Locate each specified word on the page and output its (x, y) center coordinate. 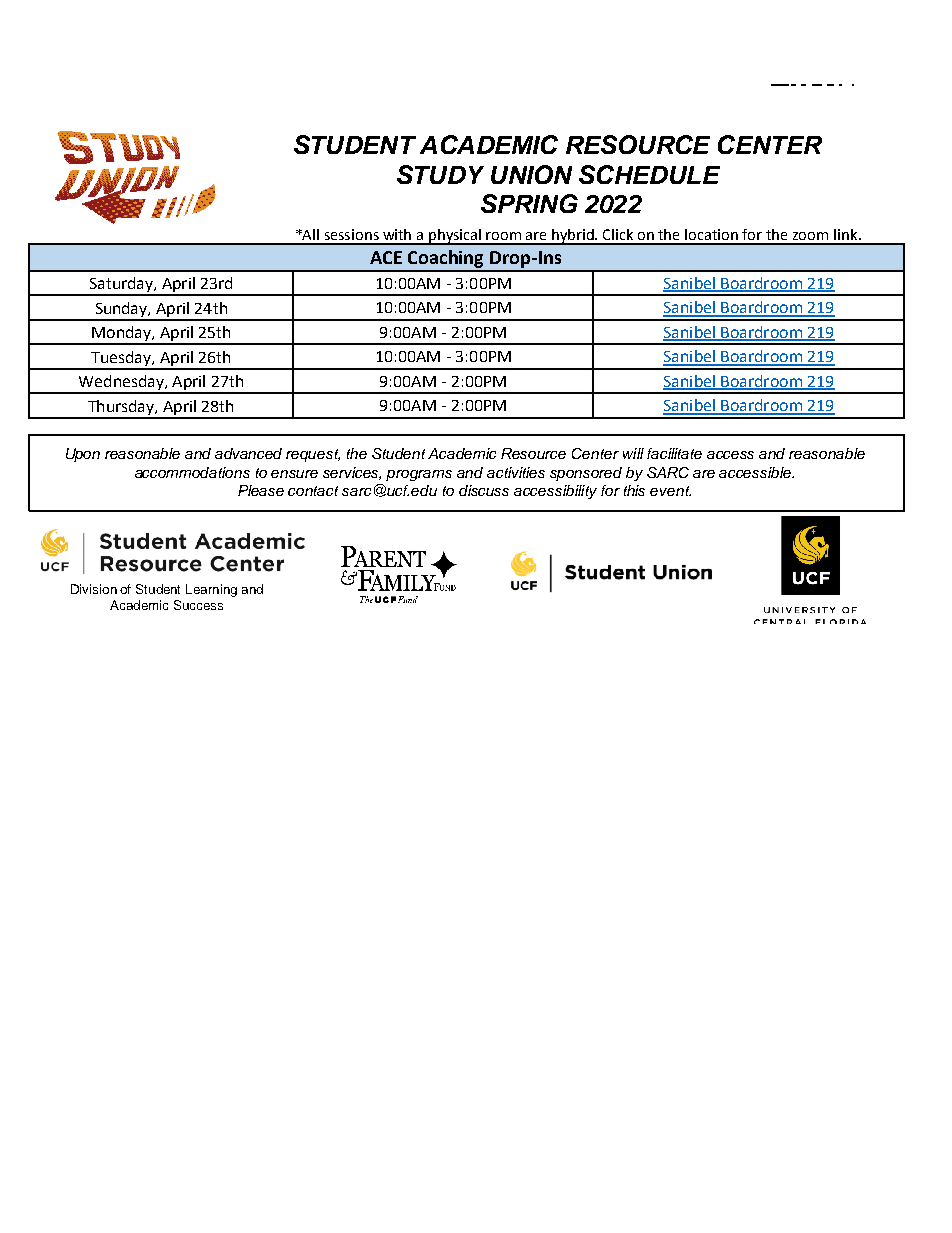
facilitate (674, 453)
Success (198, 605)
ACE (386, 257)
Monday (121, 335)
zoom (810, 236)
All (310, 234)
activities (516, 472)
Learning (211, 590)
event (670, 491)
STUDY (440, 174)
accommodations (192, 472)
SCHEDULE (649, 174)
